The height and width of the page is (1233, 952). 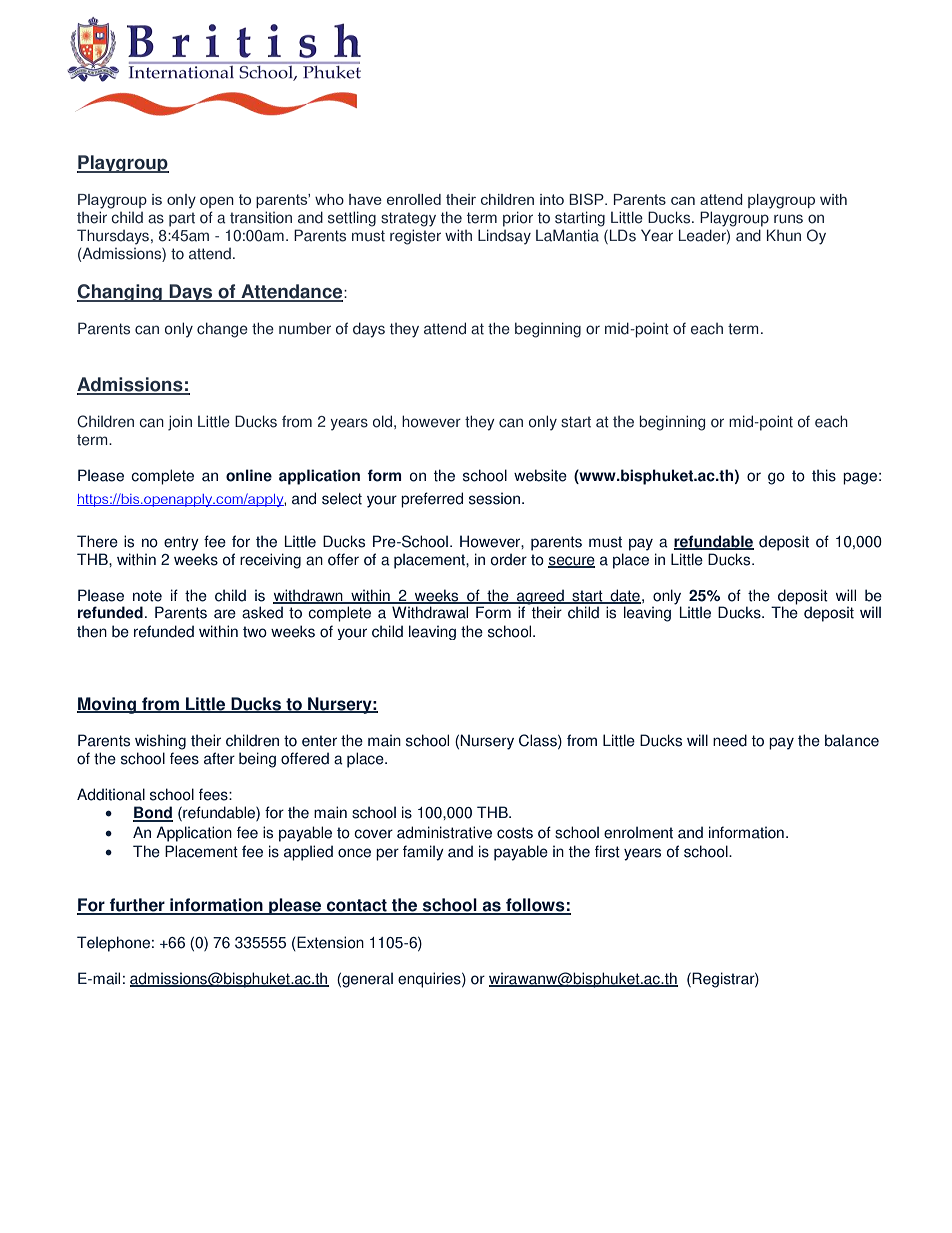 I want to click on runs, so click(x=788, y=219).
